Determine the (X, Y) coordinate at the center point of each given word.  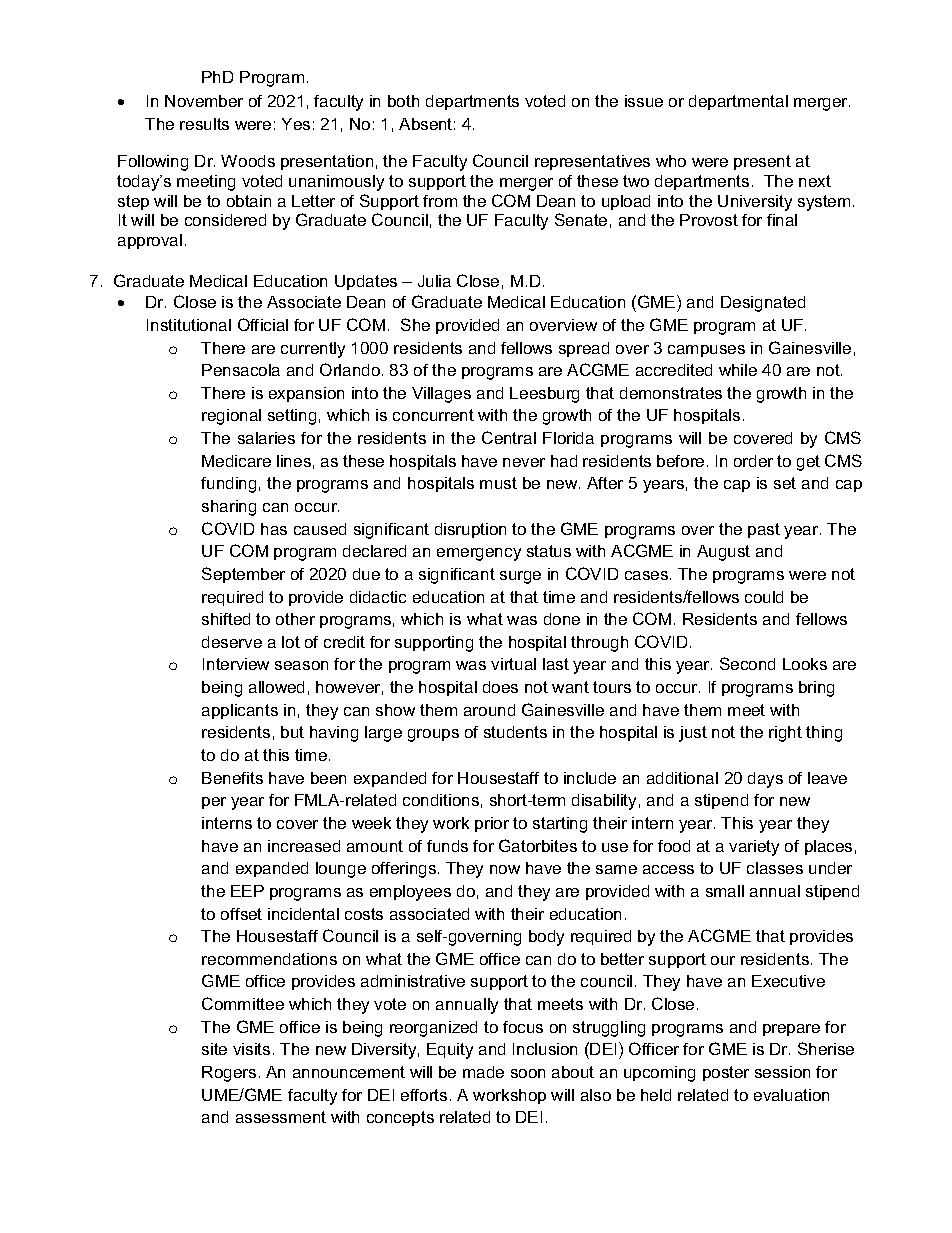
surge (520, 577)
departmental (738, 102)
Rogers (229, 1074)
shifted (226, 619)
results (204, 124)
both (403, 101)
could (764, 597)
